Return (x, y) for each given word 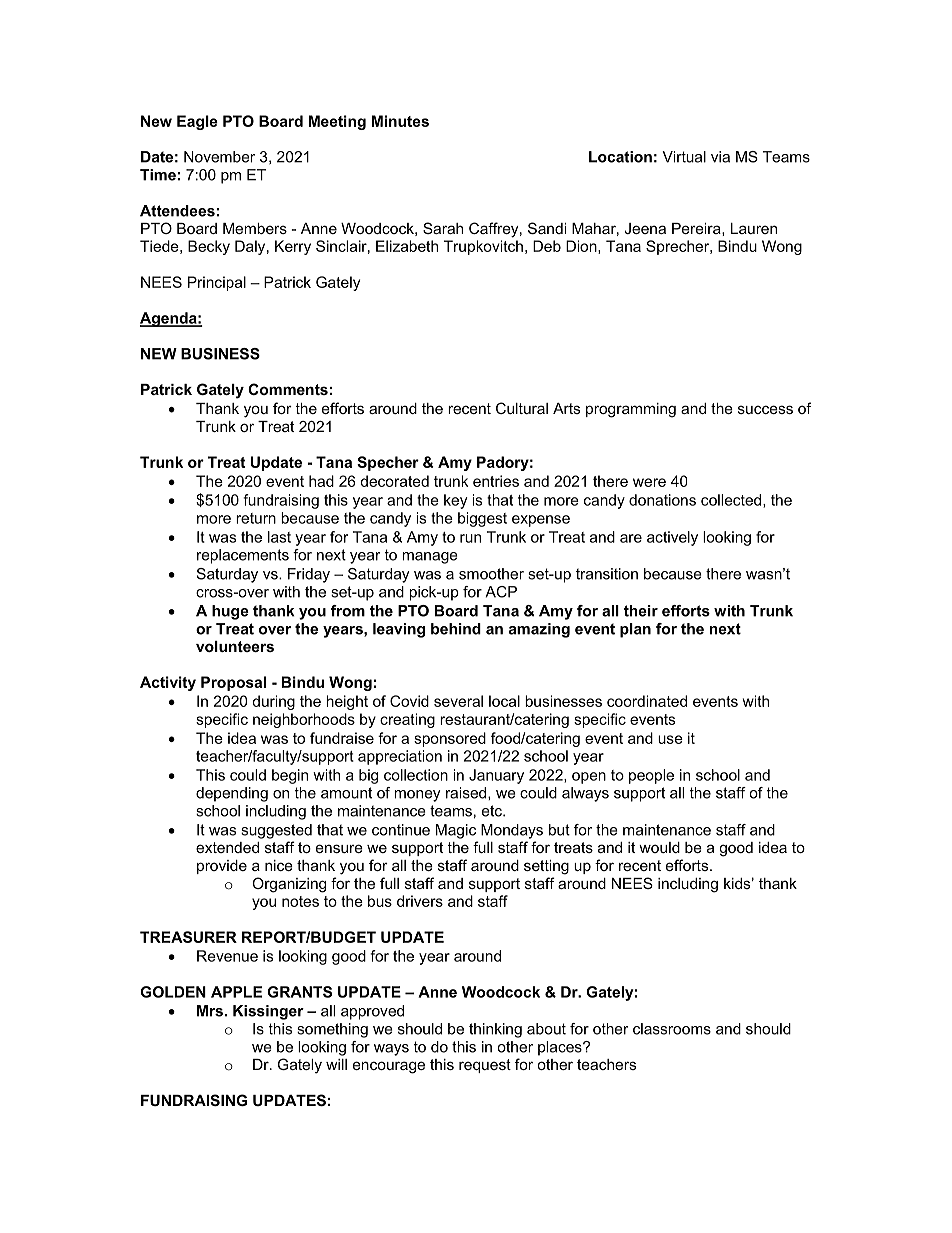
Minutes (400, 121)
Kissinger (268, 1012)
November (219, 157)
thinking (495, 1030)
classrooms (672, 1029)
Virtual (684, 157)
